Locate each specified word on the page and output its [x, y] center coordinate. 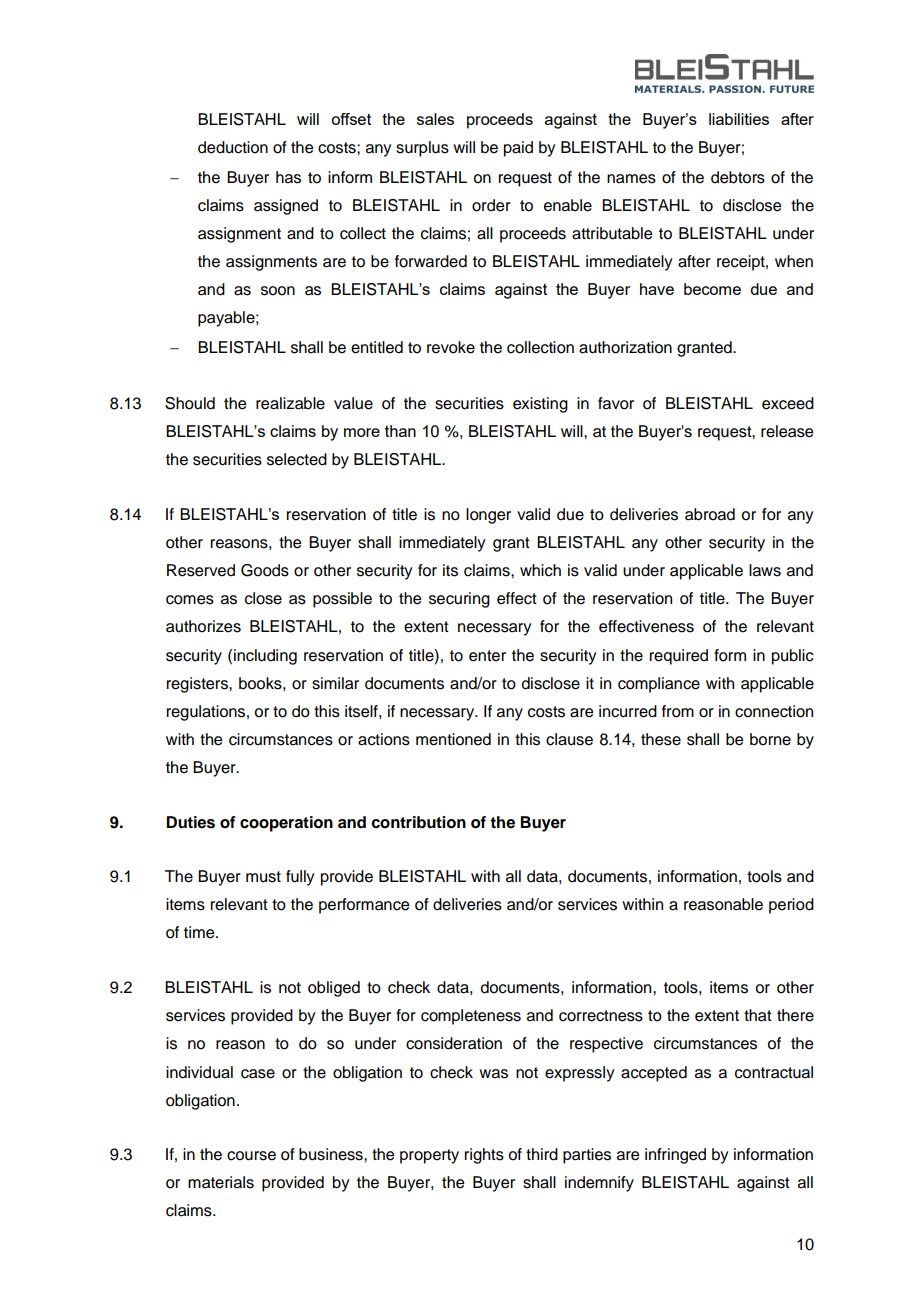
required [679, 657]
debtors [738, 177]
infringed [675, 1156]
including [265, 657]
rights [484, 1156]
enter [487, 656]
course [251, 1156]
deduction [233, 147]
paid [518, 149]
